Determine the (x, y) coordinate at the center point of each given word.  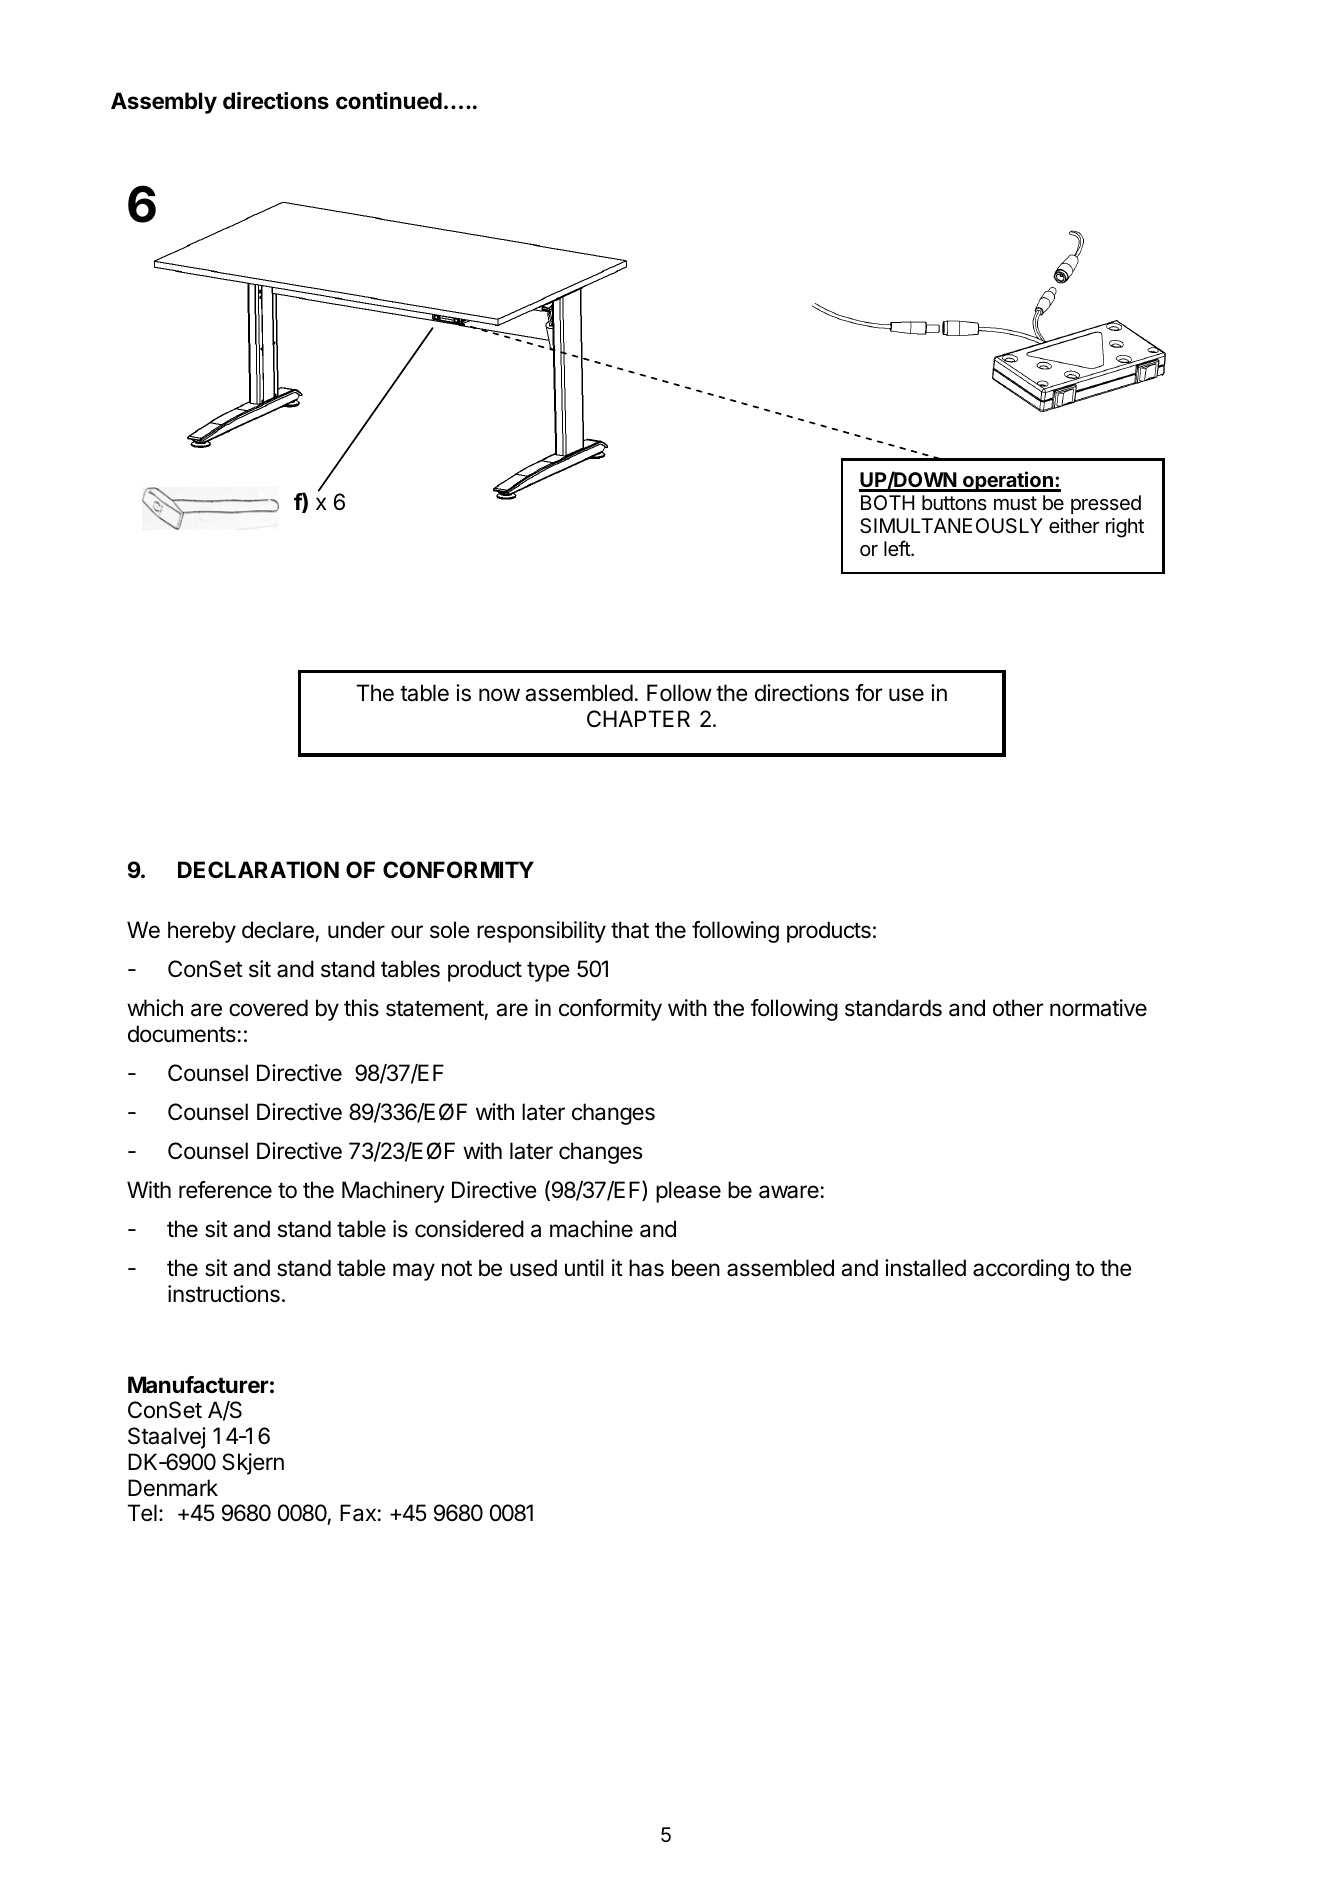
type (548, 972)
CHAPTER (638, 718)
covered (268, 1008)
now (499, 695)
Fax (358, 1513)
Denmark (173, 1488)
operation (1008, 481)
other (1018, 1008)
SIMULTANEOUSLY (951, 526)
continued (389, 101)
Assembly (164, 103)
